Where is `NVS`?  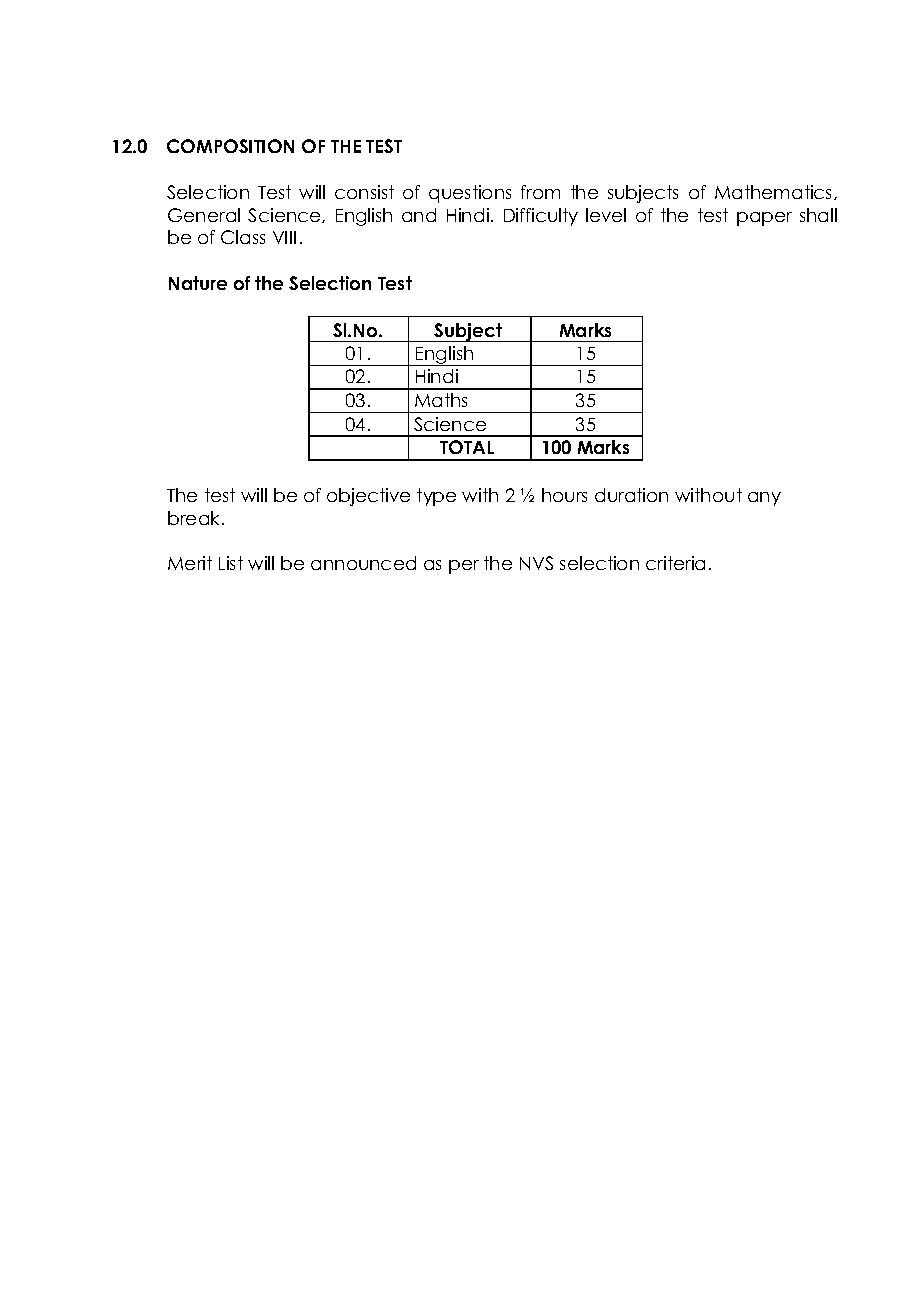 NVS is located at coordinates (536, 563).
